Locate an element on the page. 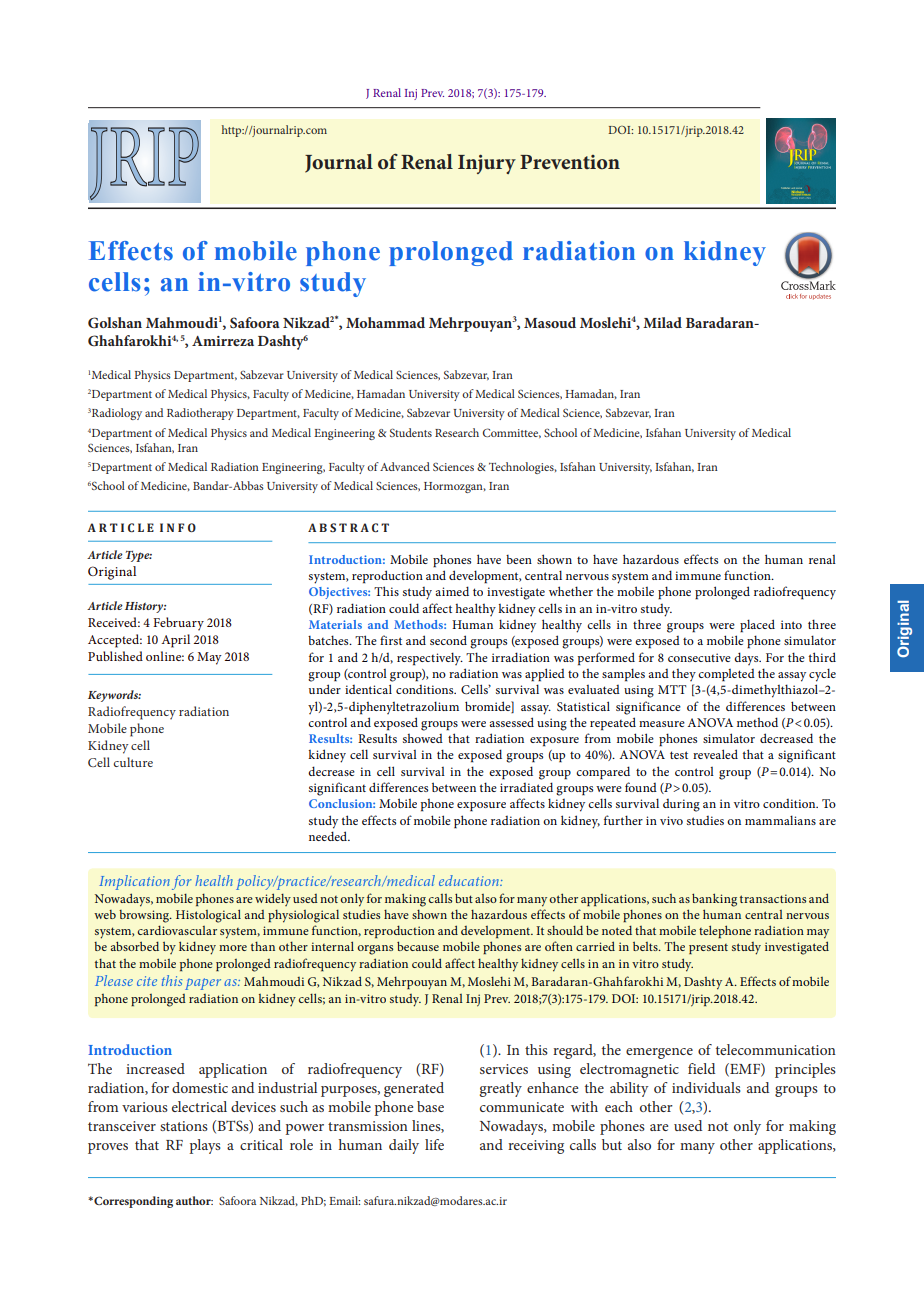 This page has height=1308, width=924. been is located at coordinates (519, 559).
